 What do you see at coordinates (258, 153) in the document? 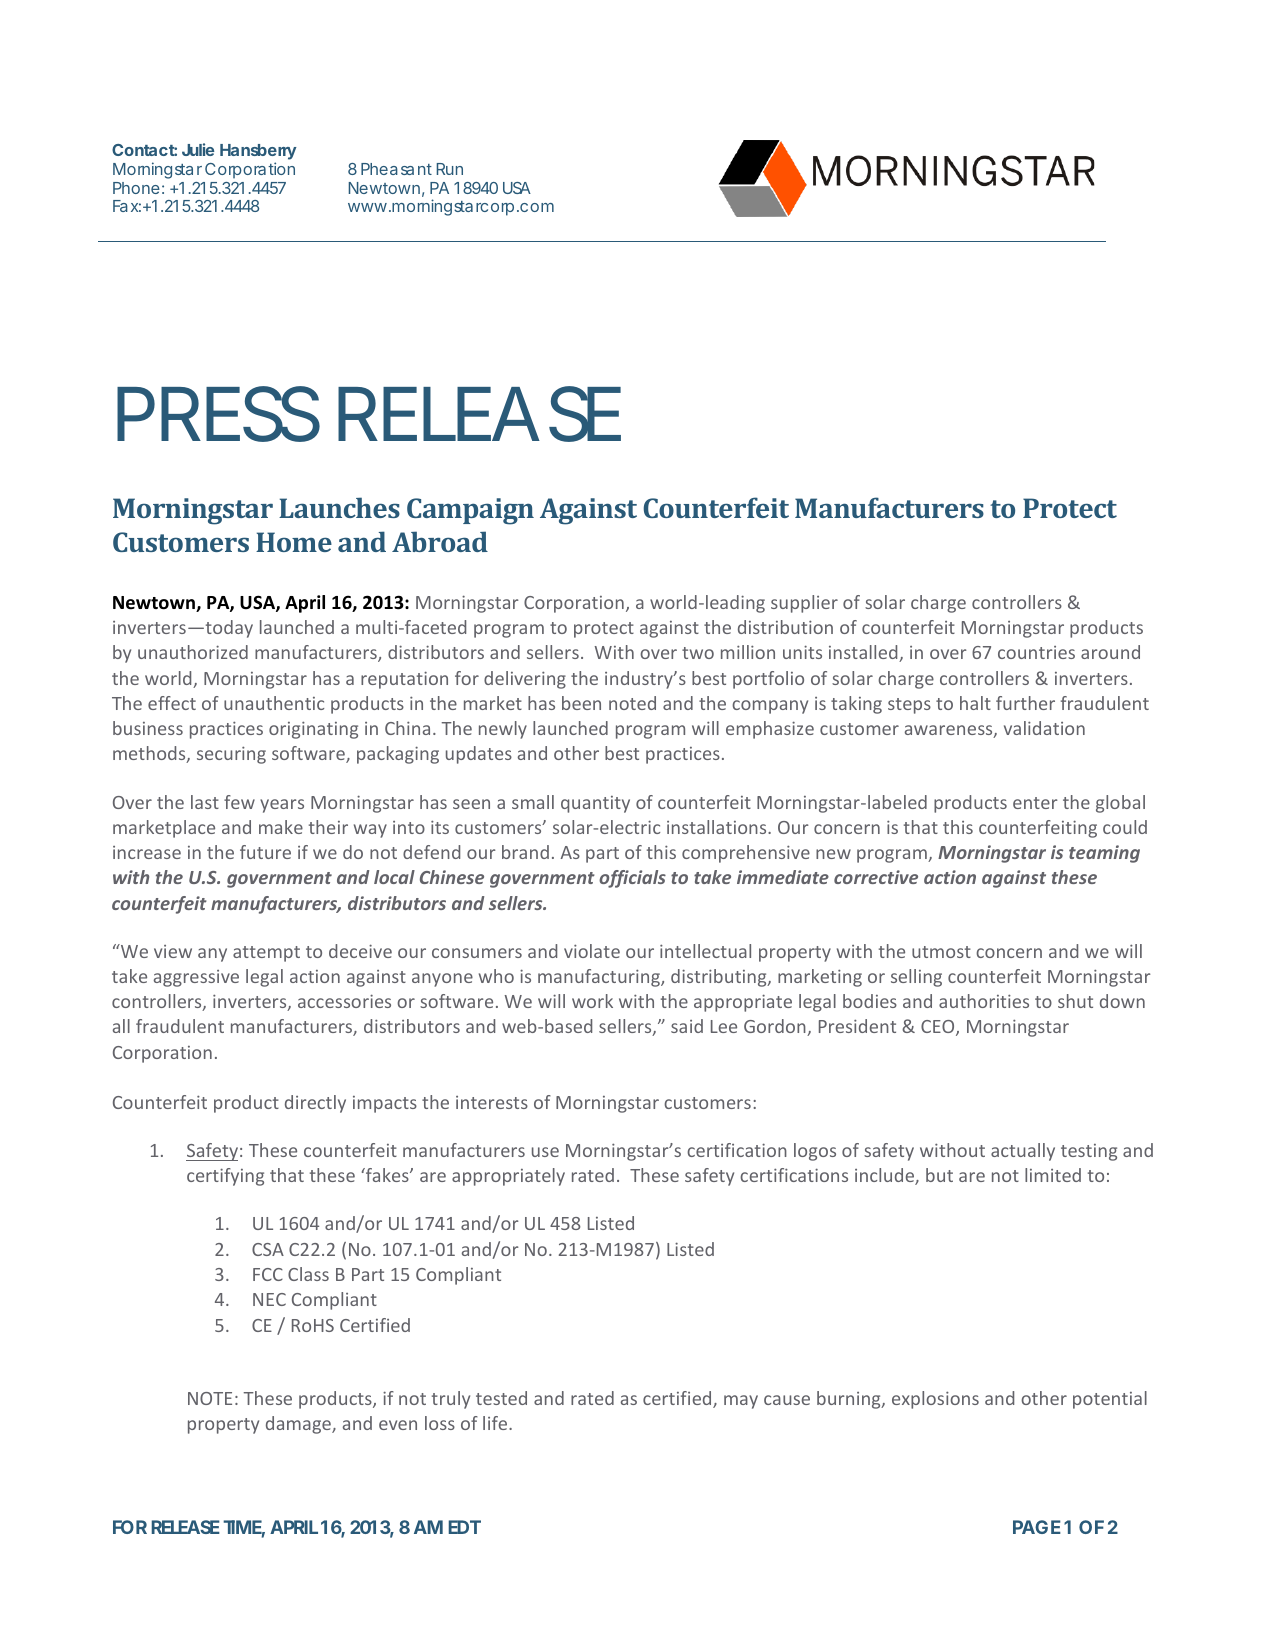
I see `Hansberry` at bounding box center [258, 153].
